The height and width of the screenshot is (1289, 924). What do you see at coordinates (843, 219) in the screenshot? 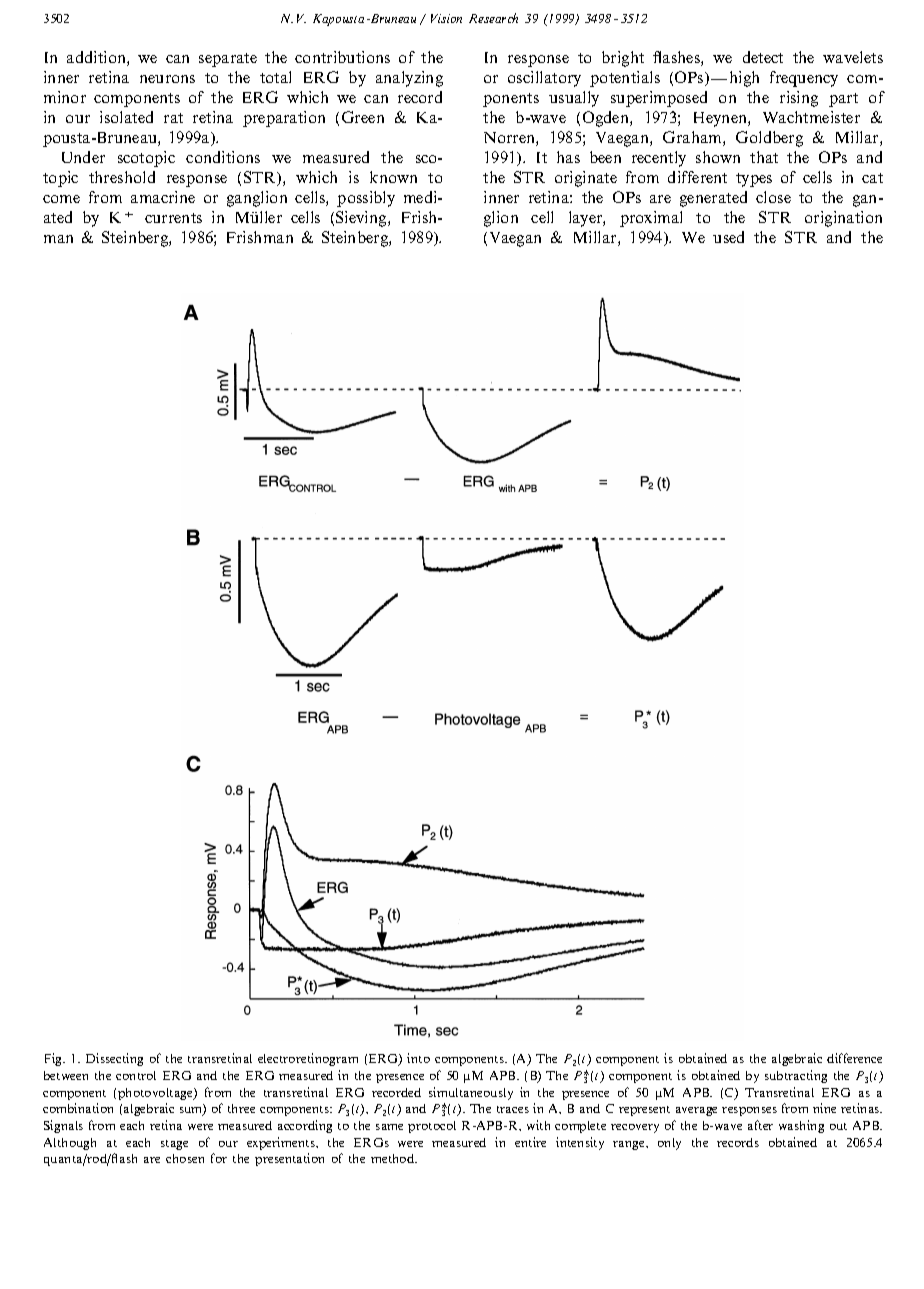
I see `origination` at bounding box center [843, 219].
